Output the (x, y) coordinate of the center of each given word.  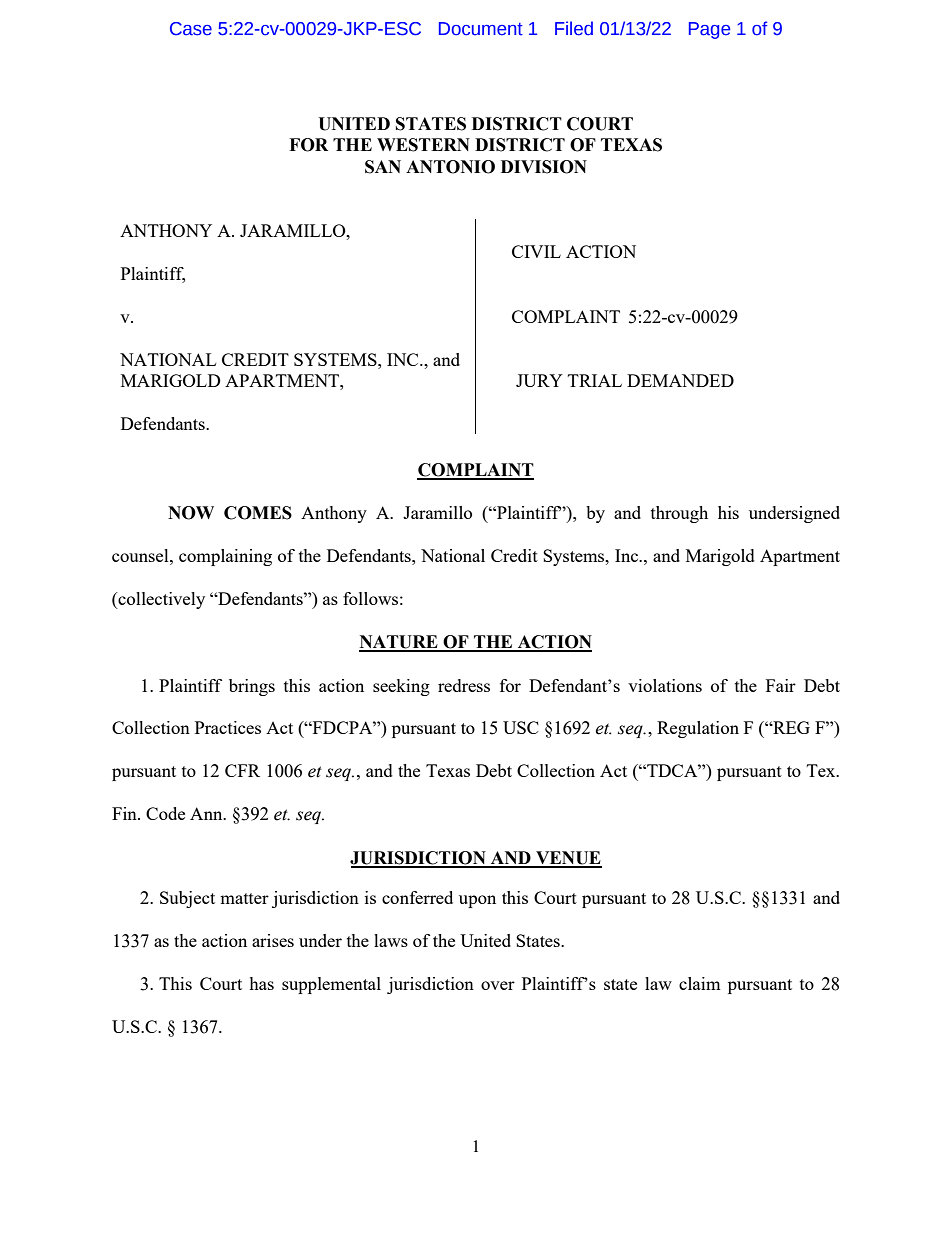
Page (709, 30)
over (498, 985)
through (679, 514)
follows (370, 598)
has (261, 983)
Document (481, 29)
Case (191, 29)
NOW (191, 513)
